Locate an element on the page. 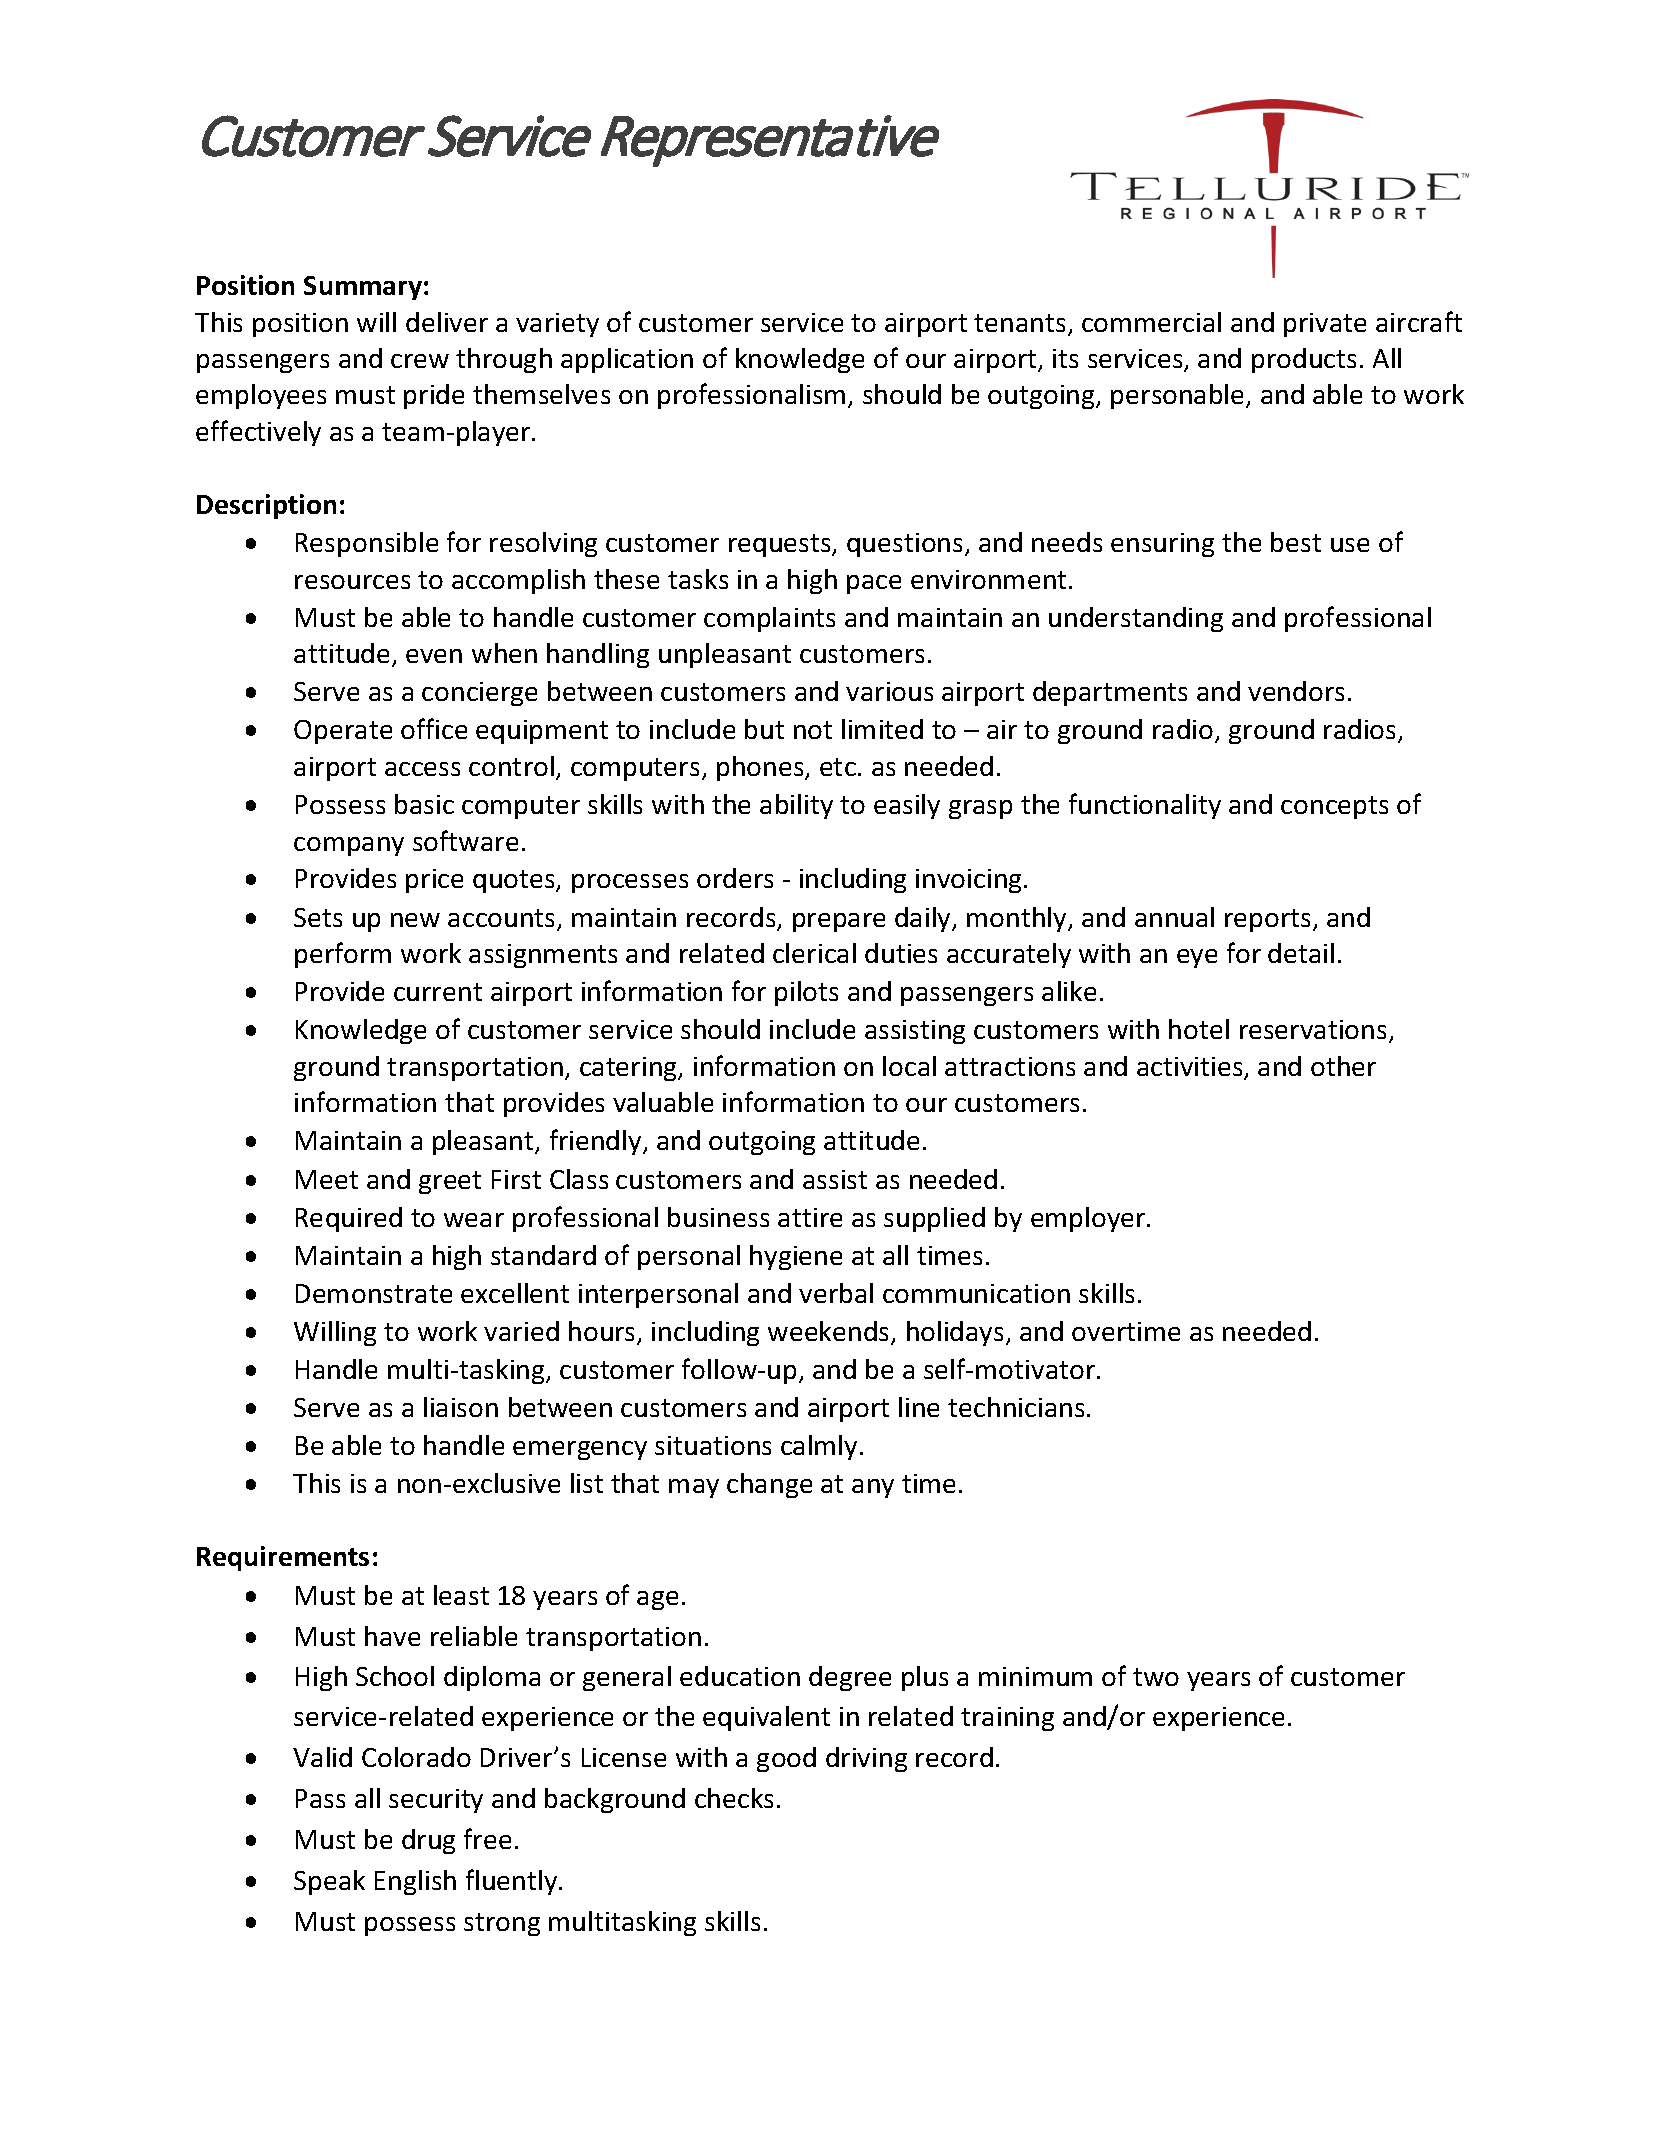 This page has width=1664, height=2153. products is located at coordinates (1304, 360).
